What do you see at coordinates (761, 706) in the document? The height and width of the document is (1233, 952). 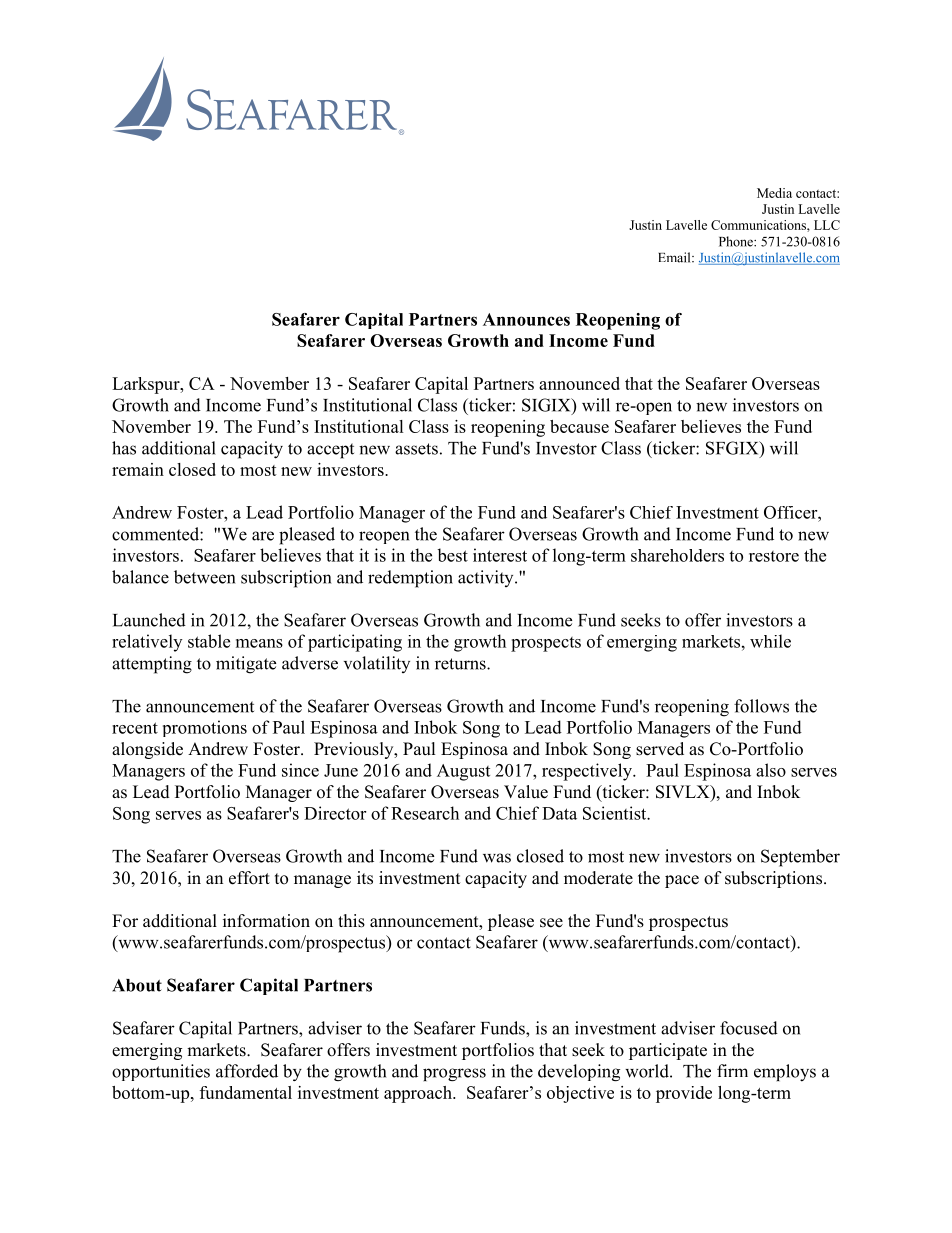 I see `follows` at bounding box center [761, 706].
